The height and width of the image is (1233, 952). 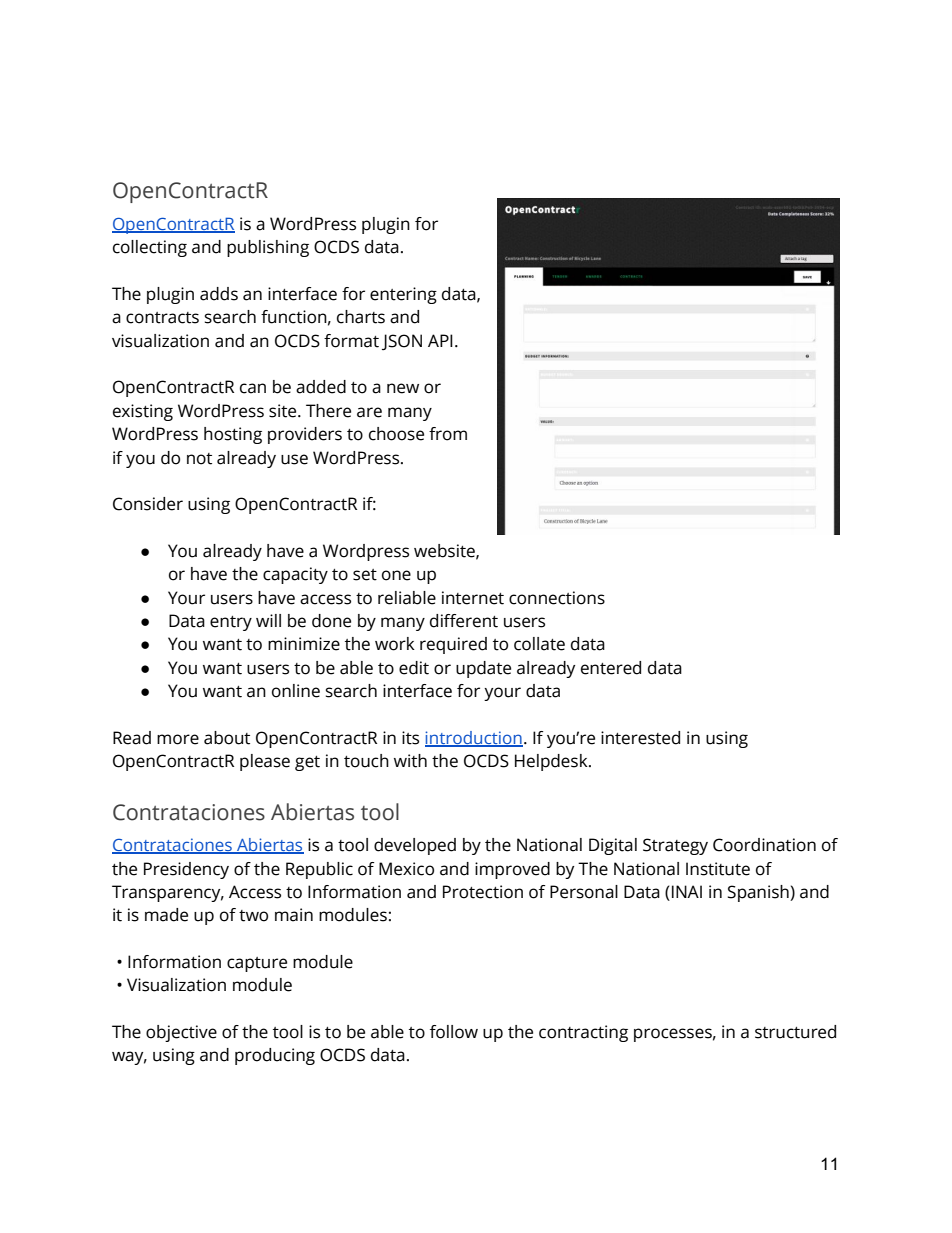 I want to click on connections, so click(x=557, y=598).
